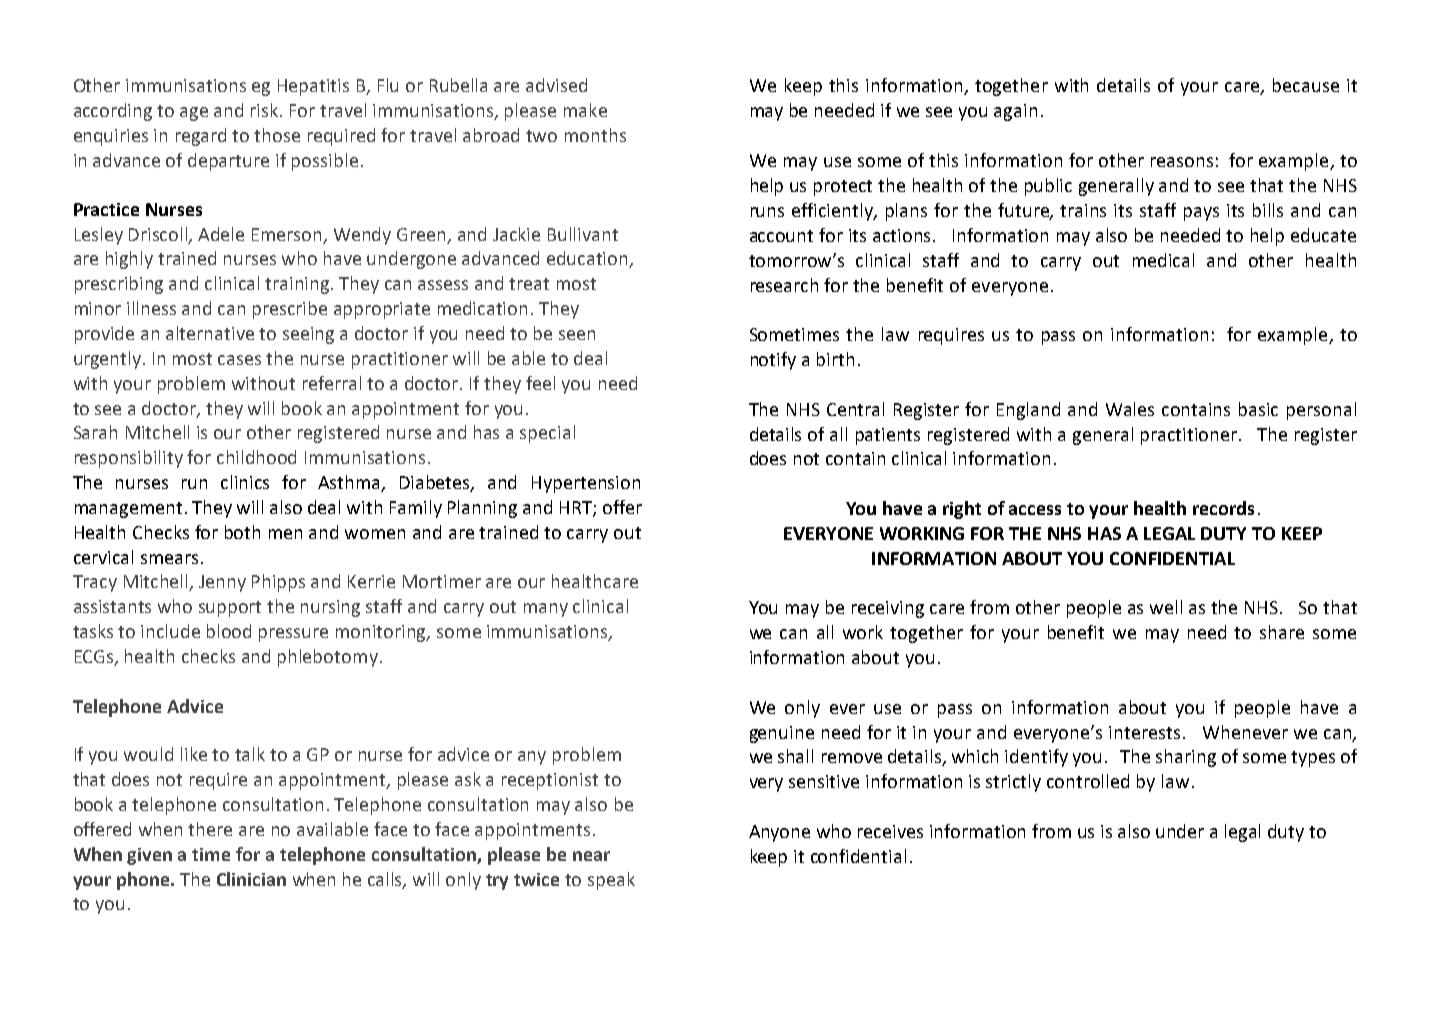  What do you see at coordinates (230, 609) in the page?
I see `support` at bounding box center [230, 609].
